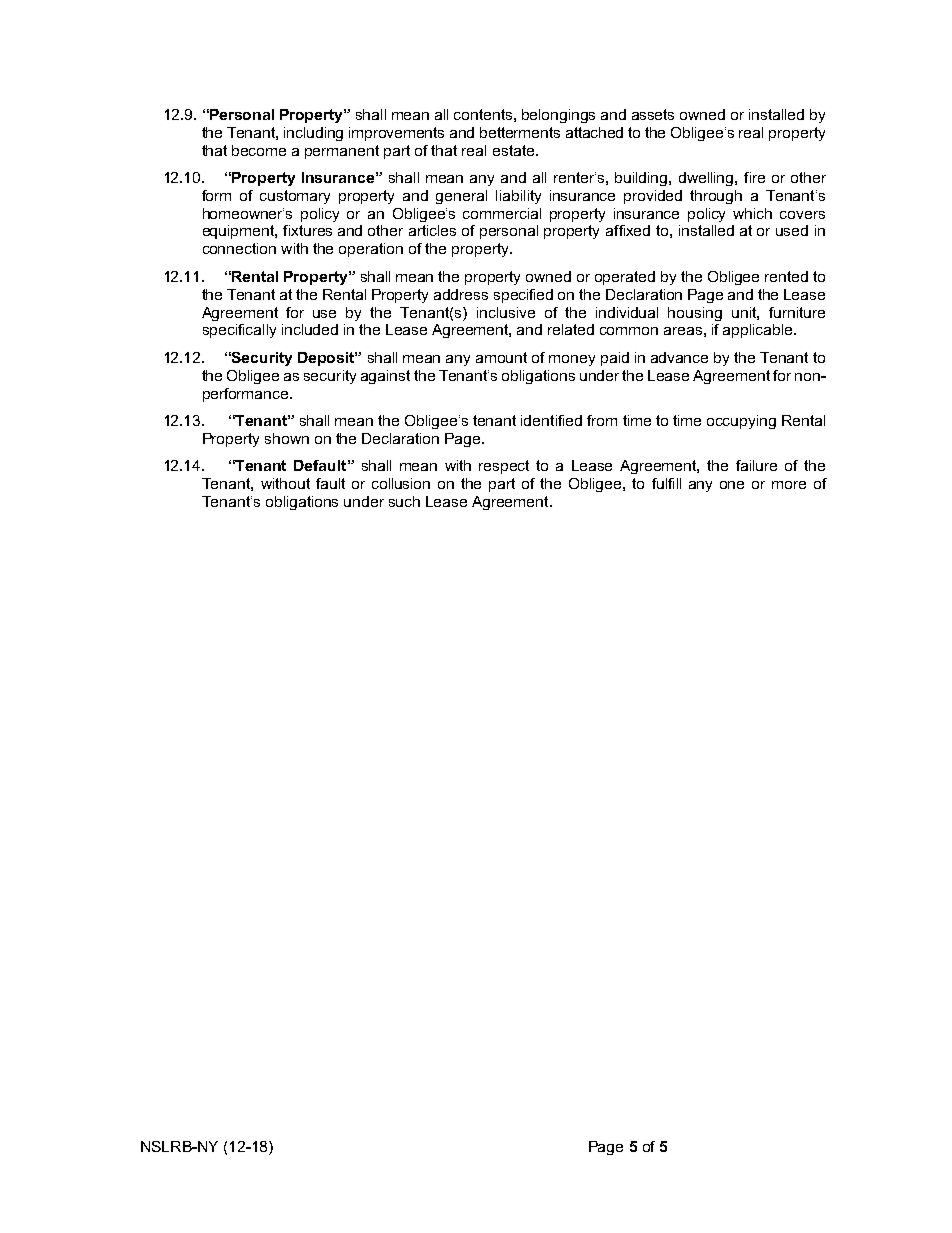  Describe the element at coordinates (401, 483) in the screenshot. I see `collusion` at that location.
